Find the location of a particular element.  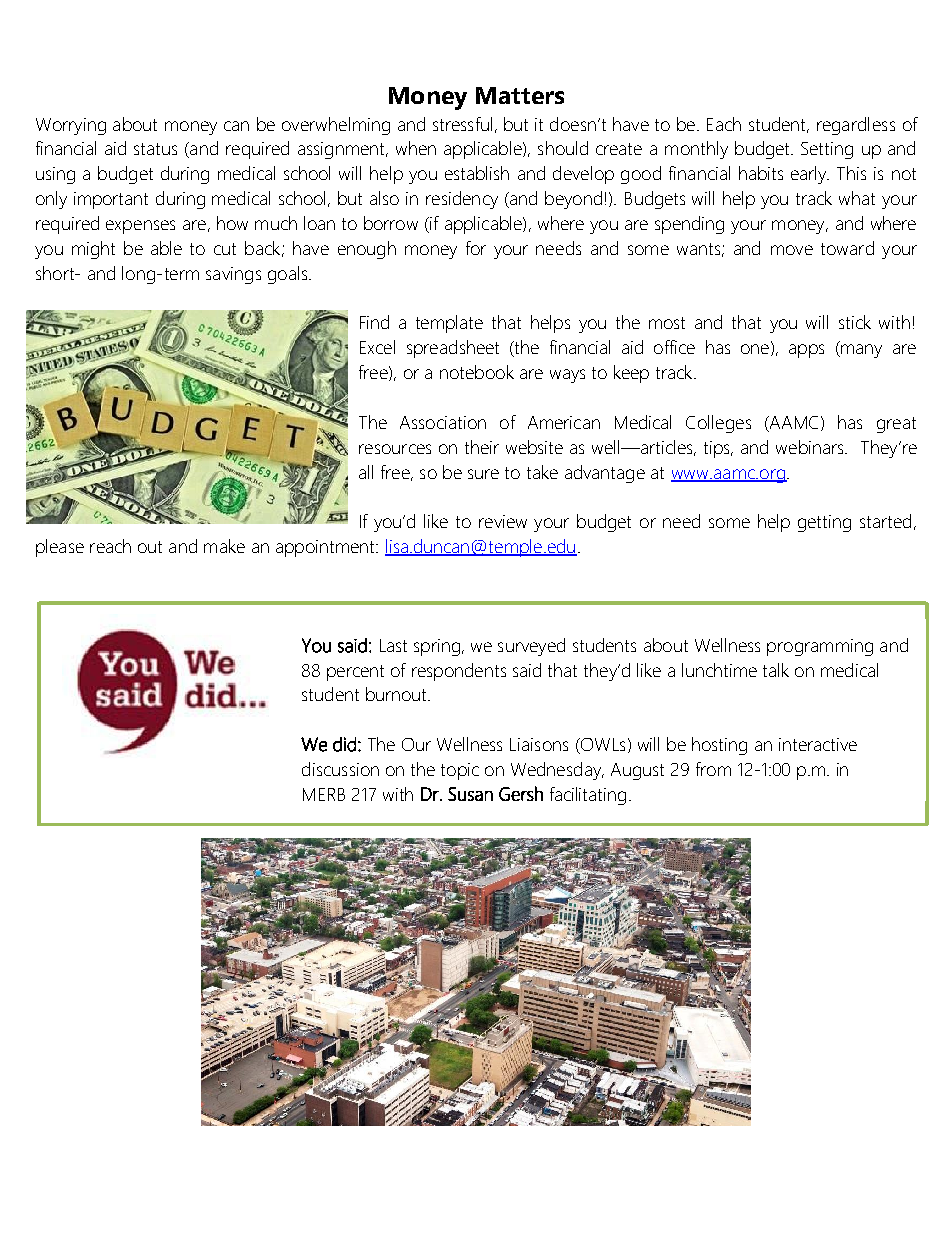

regardless is located at coordinates (856, 126).
